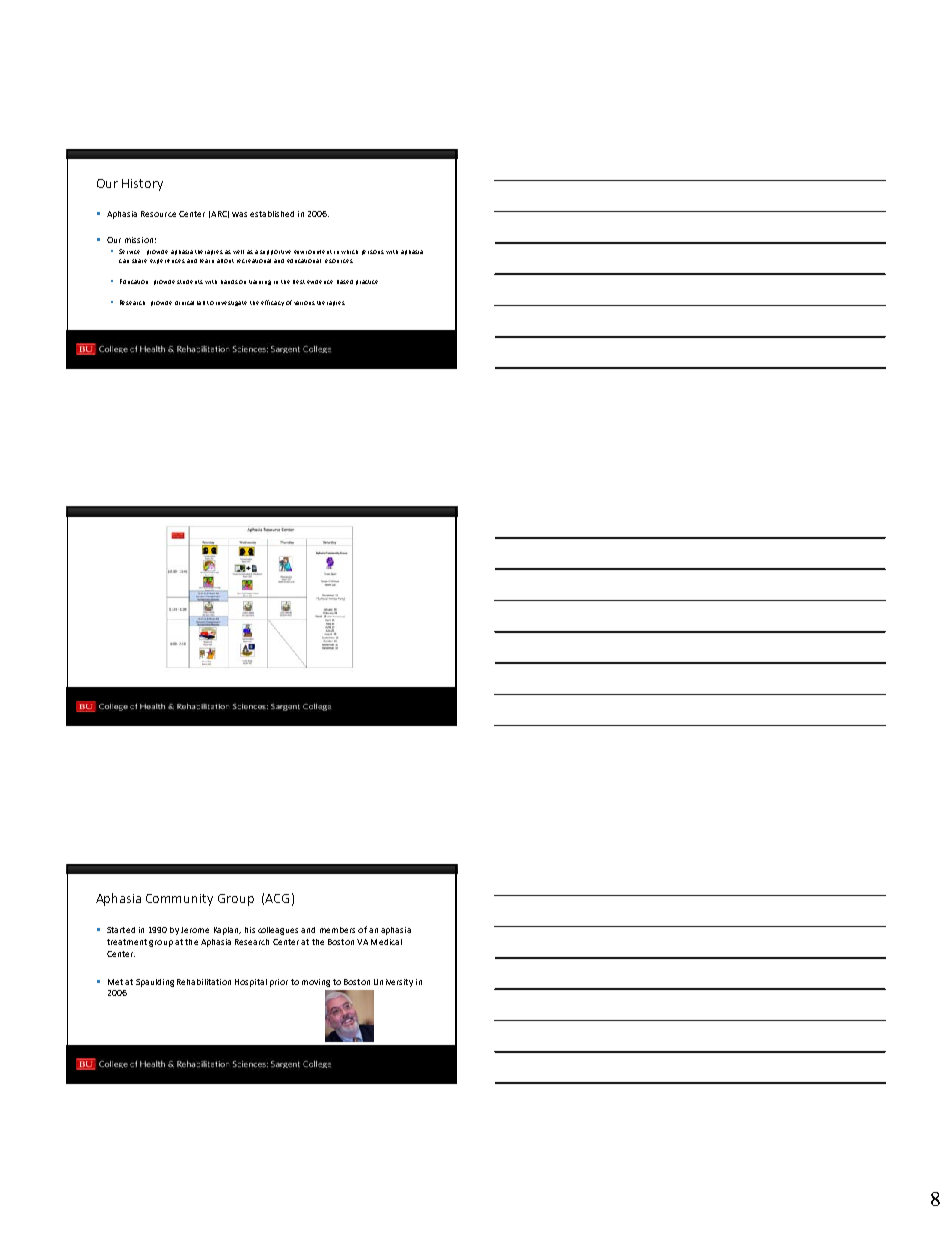 Image resolution: width=952 pixels, height=1233 pixels. Describe the element at coordinates (349, 252) in the screenshot. I see `which` at that location.
